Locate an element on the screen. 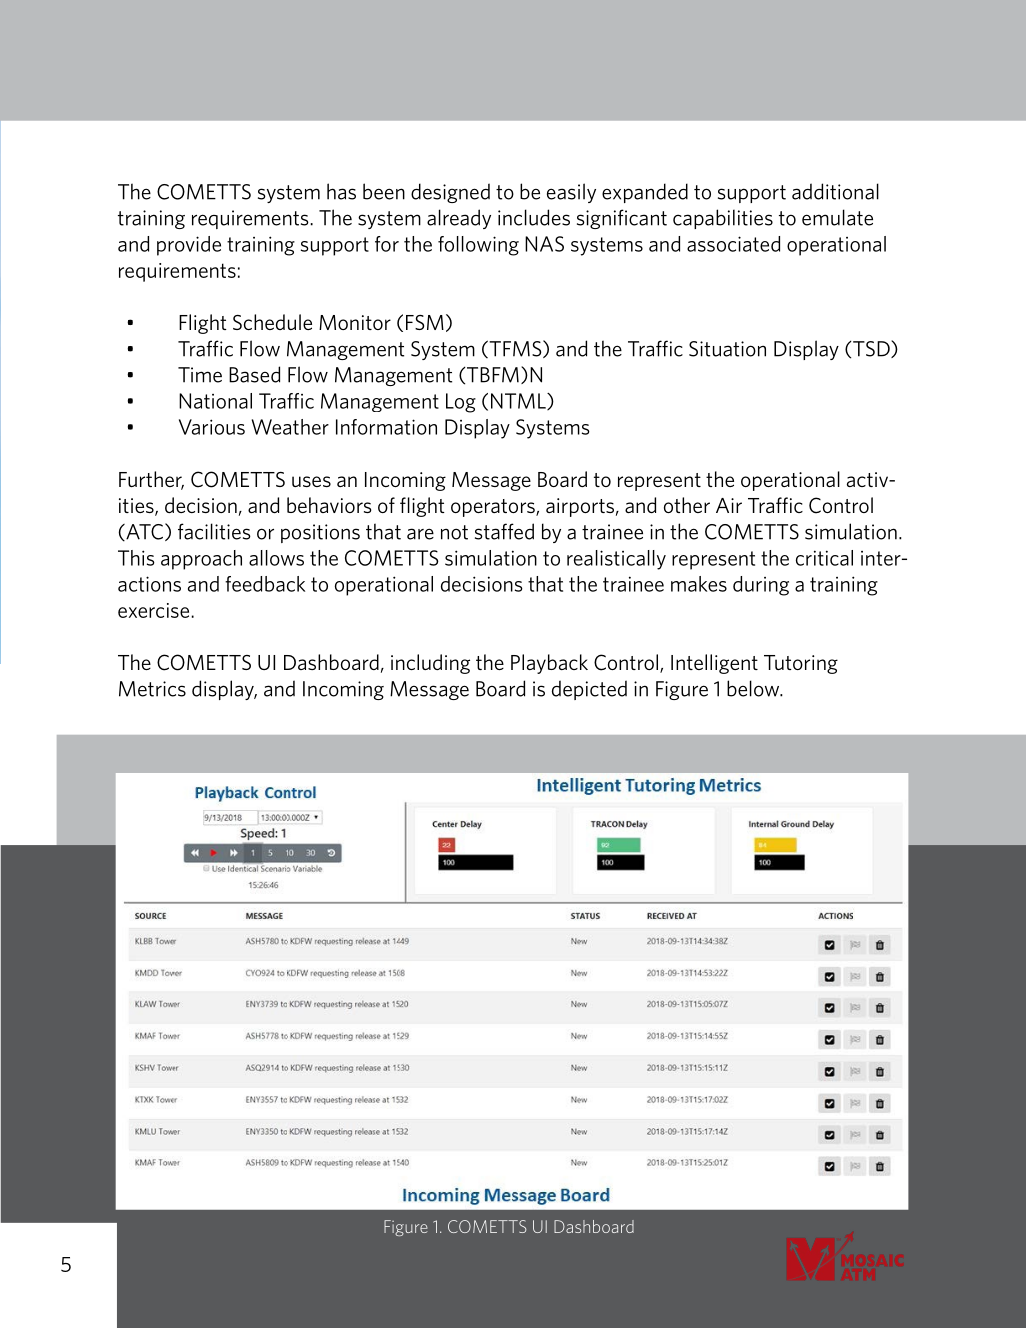 The height and width of the screenshot is (1328, 1026). other is located at coordinates (687, 505).
